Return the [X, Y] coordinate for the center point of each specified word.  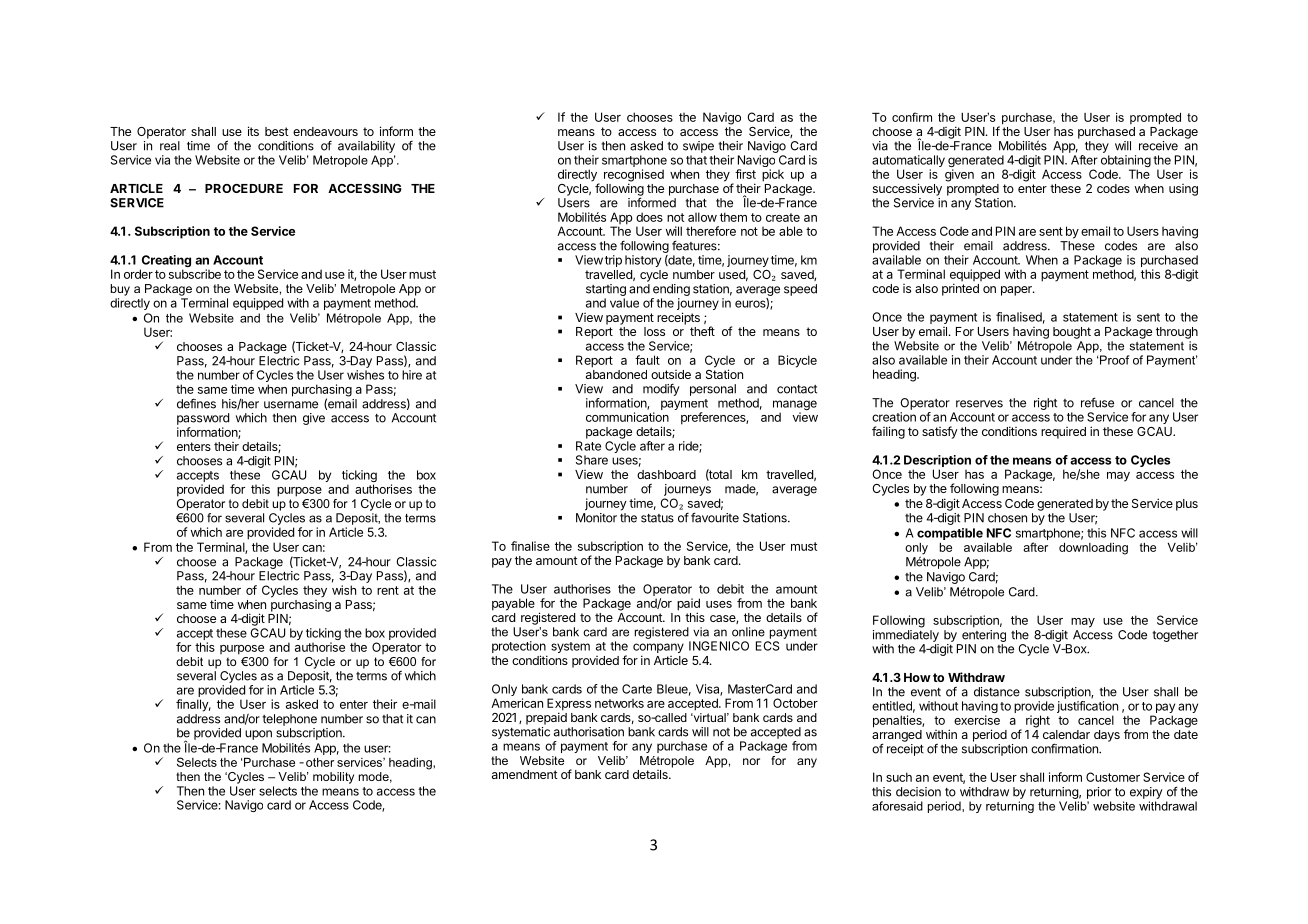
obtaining [1126, 162]
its [253, 131]
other [320, 762]
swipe [698, 147]
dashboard [666, 474]
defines [196, 403]
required [1063, 433]
